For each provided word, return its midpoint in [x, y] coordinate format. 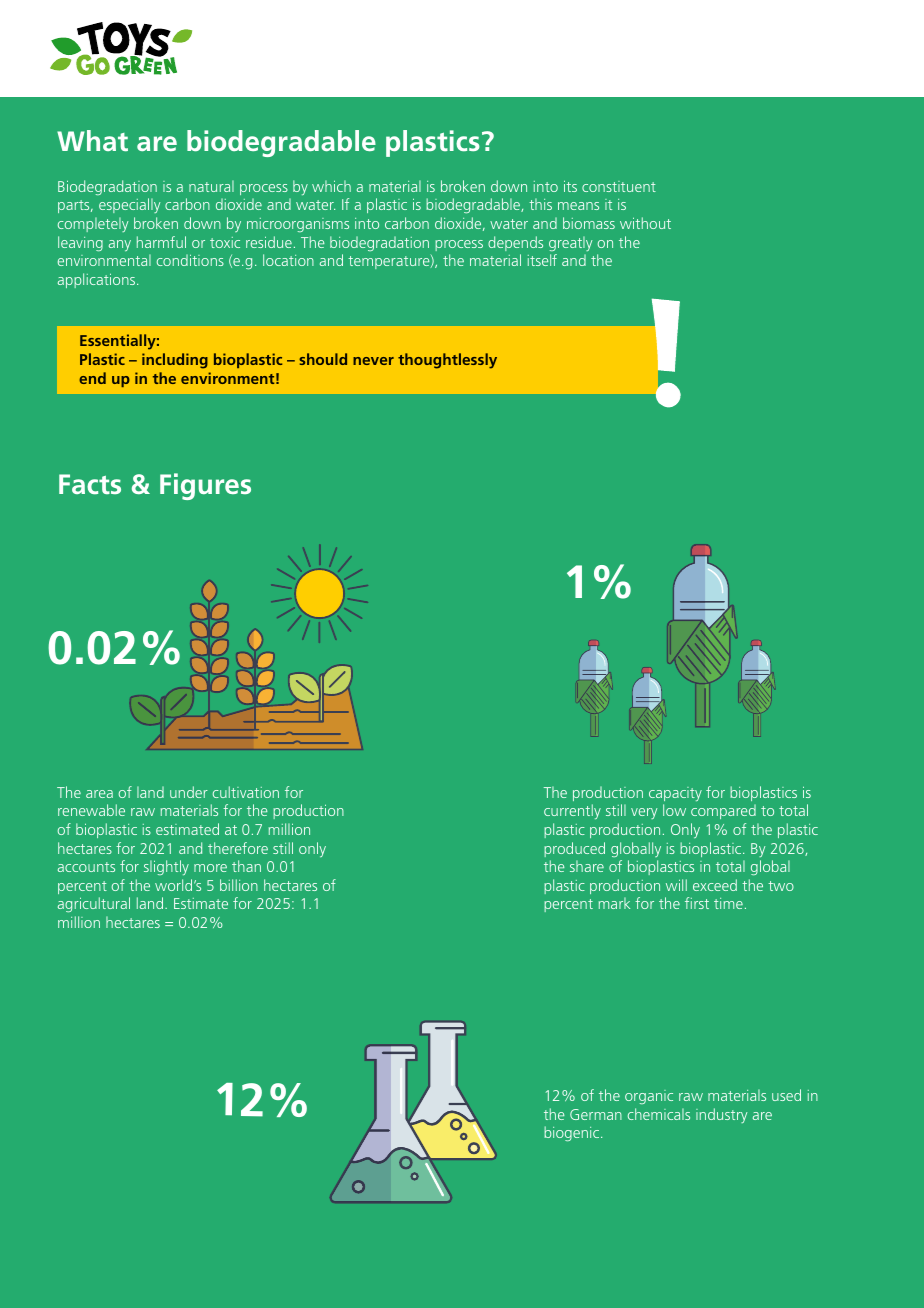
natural [211, 186]
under [189, 792]
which [331, 186]
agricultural [94, 904]
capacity [675, 794]
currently [572, 811]
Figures [205, 486]
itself [542, 260]
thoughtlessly [447, 361]
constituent [619, 186]
